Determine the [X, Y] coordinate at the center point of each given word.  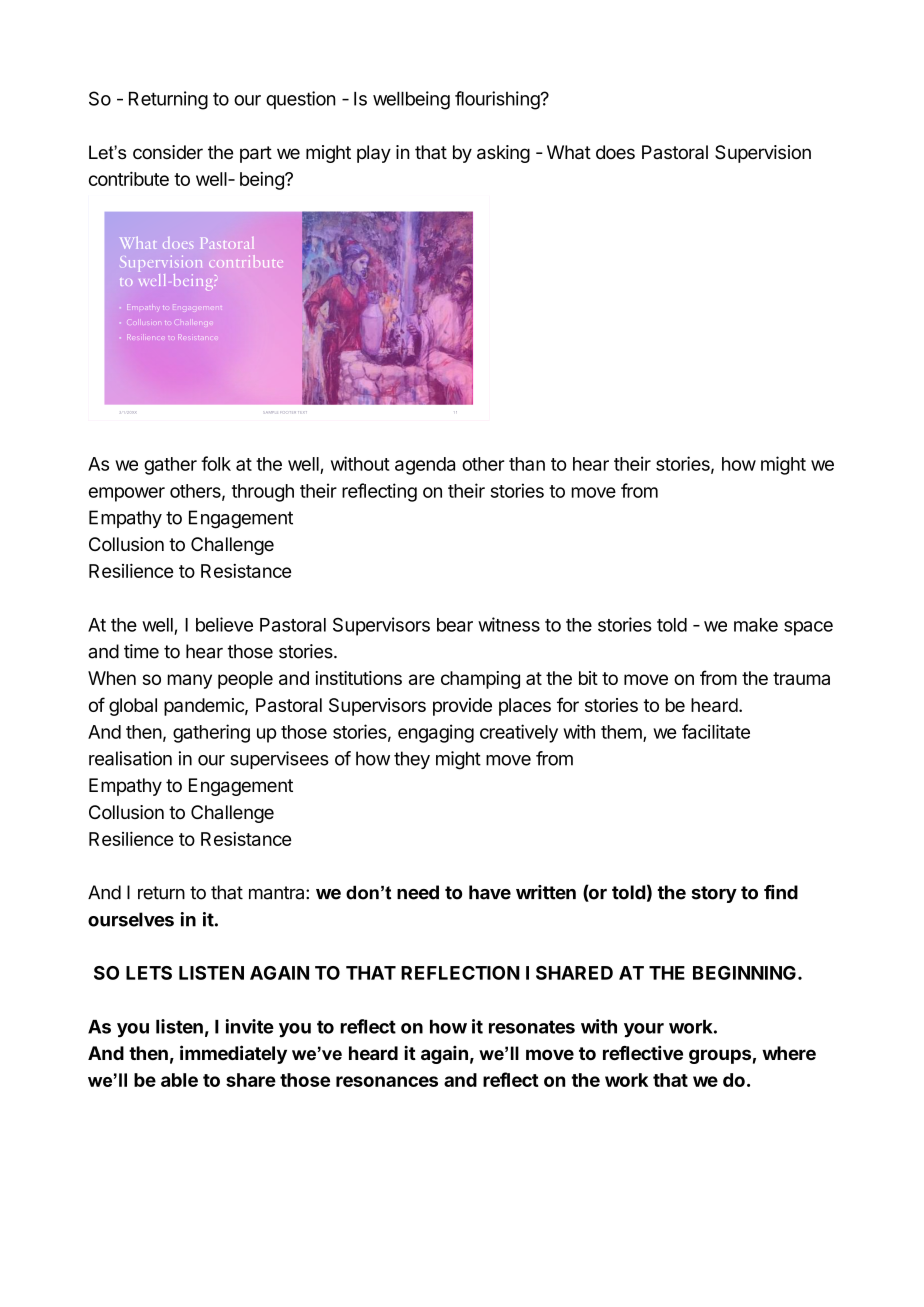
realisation [130, 758]
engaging [436, 733]
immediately [233, 1054]
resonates [532, 1027]
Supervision [763, 154]
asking [503, 154]
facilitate [716, 731]
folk [216, 463]
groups [720, 1056]
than [527, 464]
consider [168, 152]
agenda [425, 466]
